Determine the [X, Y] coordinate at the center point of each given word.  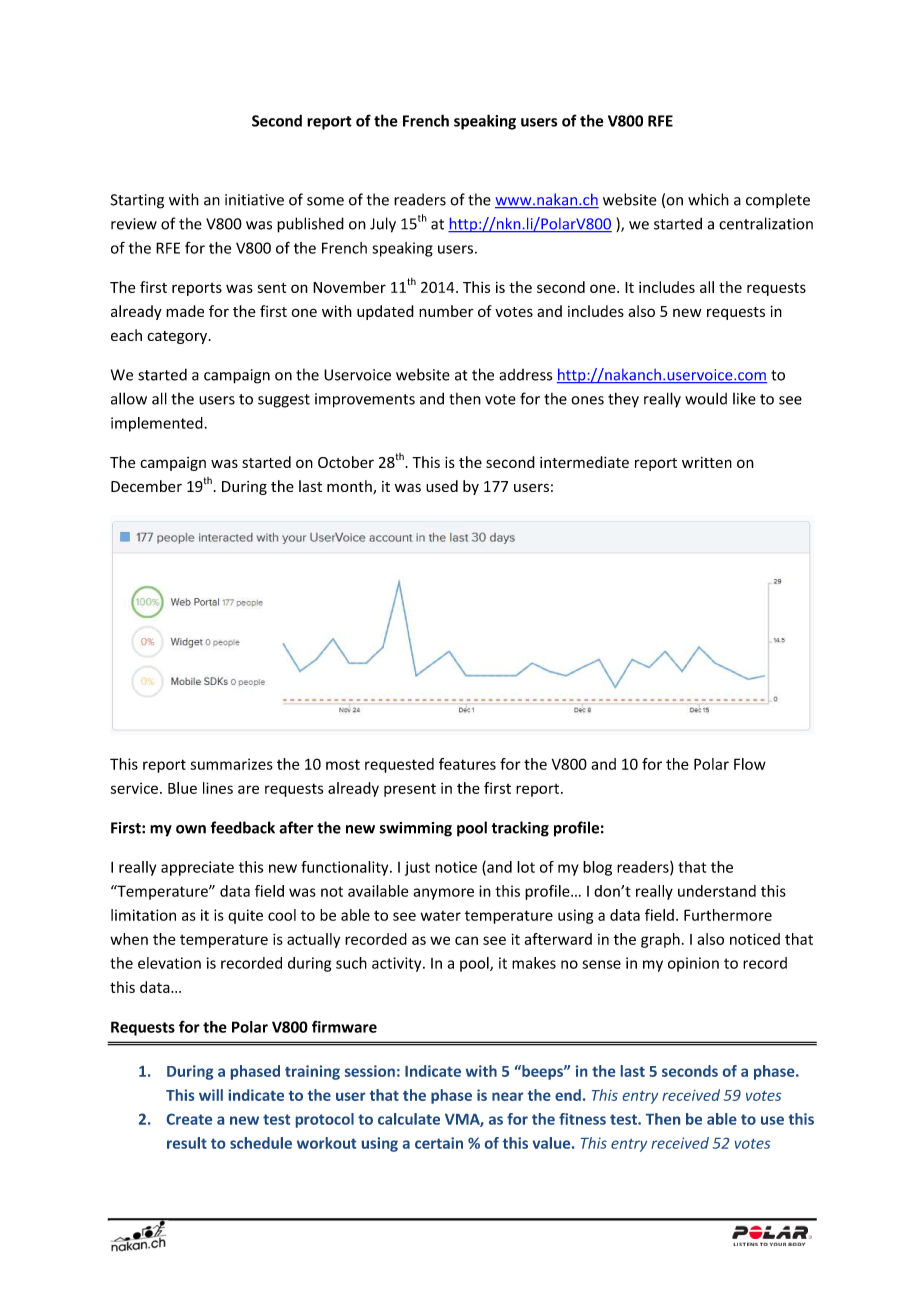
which [708, 199]
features [467, 764]
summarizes [231, 764]
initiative [254, 200]
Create [189, 1119]
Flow [750, 764]
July [383, 225]
